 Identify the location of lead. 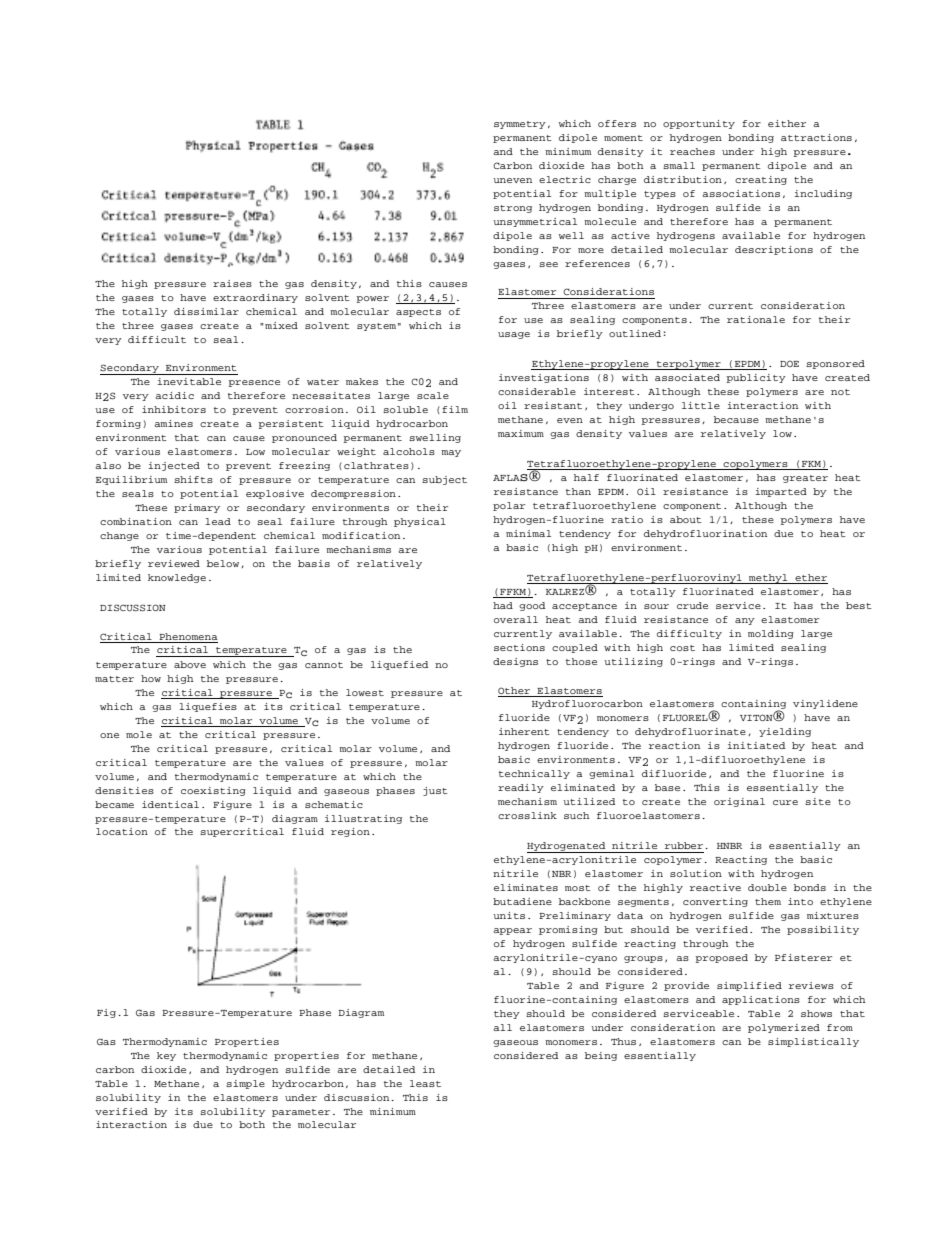
(218, 521).
